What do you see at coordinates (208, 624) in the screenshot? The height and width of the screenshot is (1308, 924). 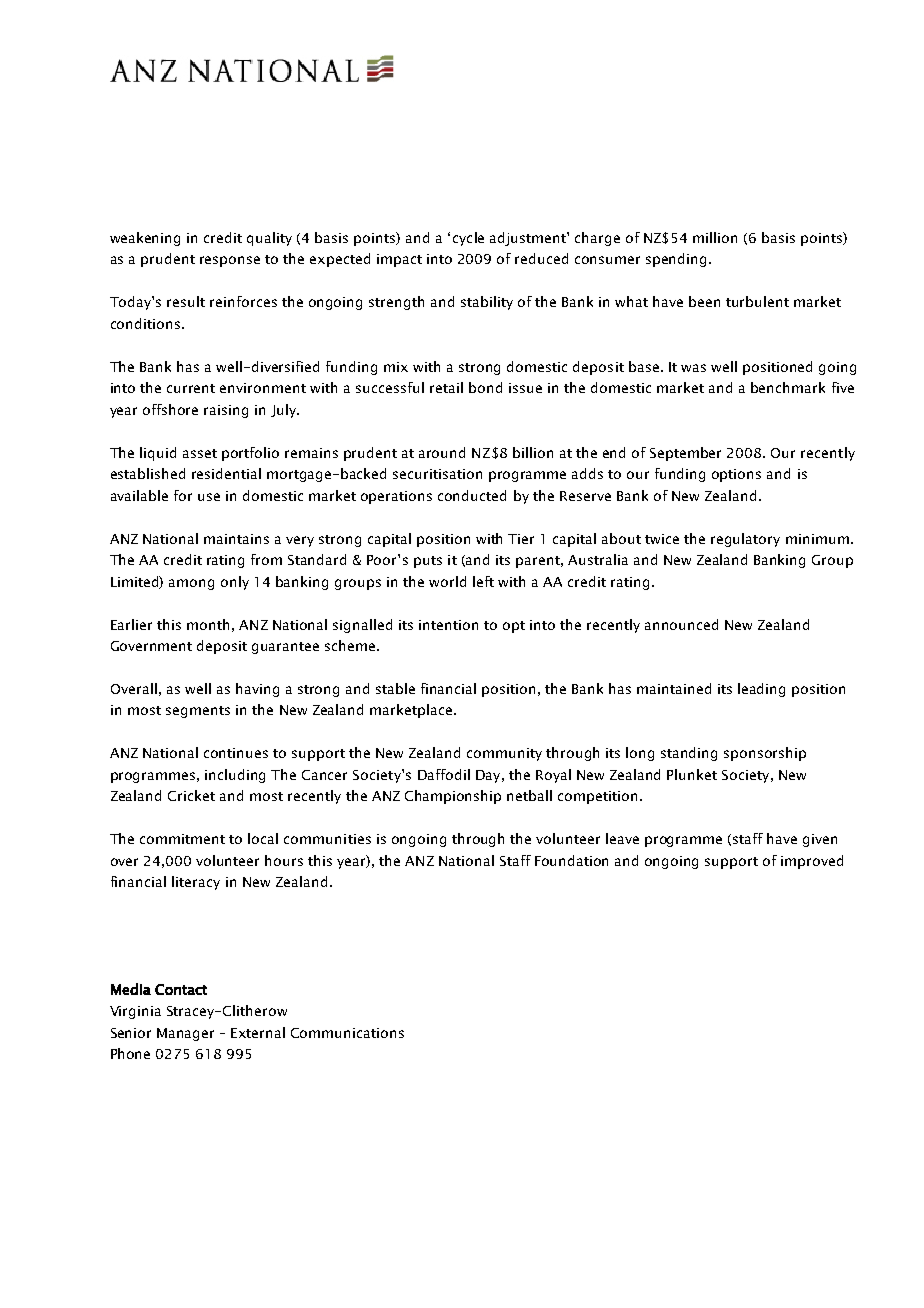 I see `month` at bounding box center [208, 624].
